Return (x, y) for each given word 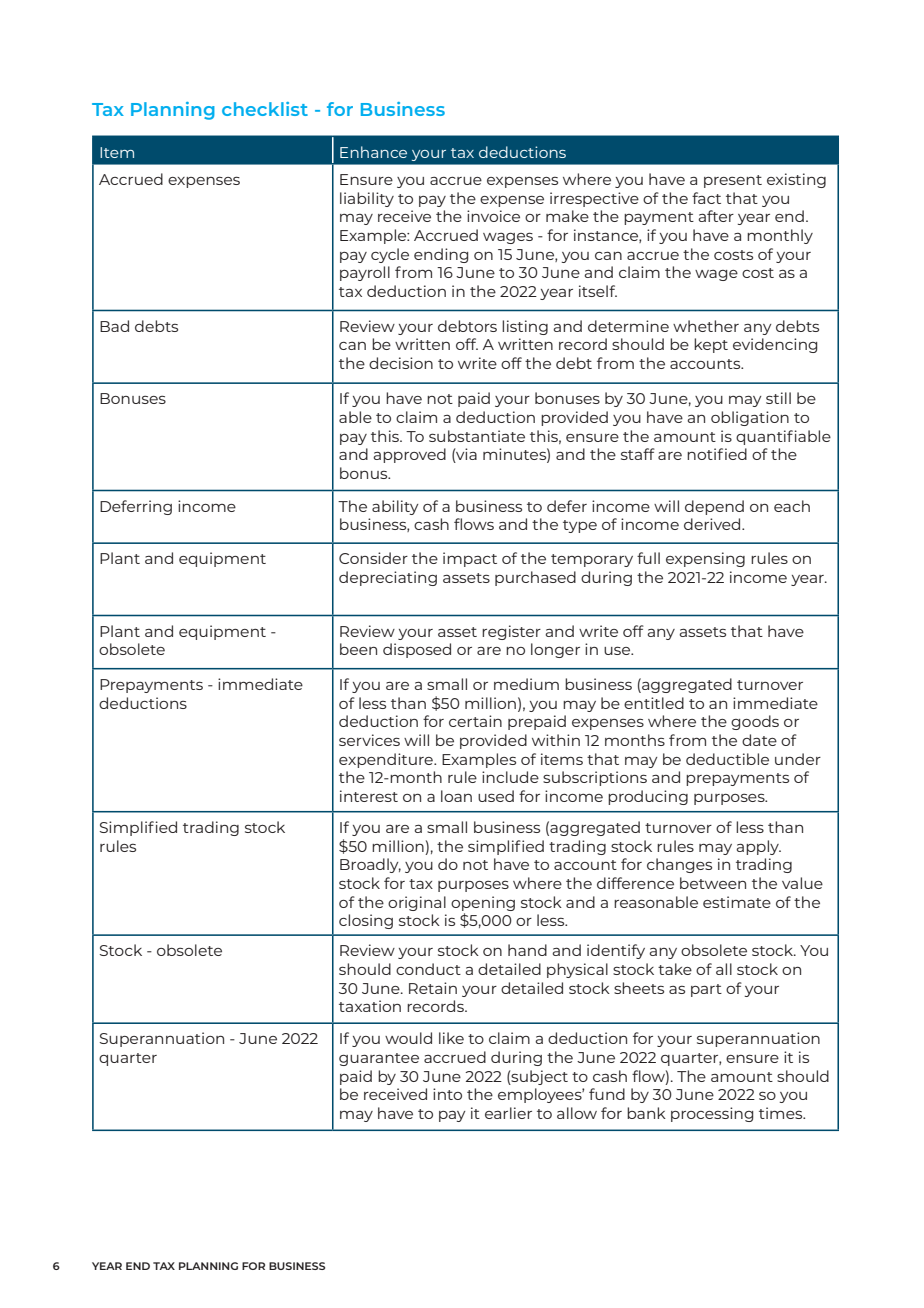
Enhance (373, 152)
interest (369, 796)
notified (717, 454)
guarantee (379, 1059)
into (447, 1094)
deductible (727, 759)
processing (712, 1114)
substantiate (477, 436)
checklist (265, 109)
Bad (114, 326)
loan (456, 796)
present (733, 181)
